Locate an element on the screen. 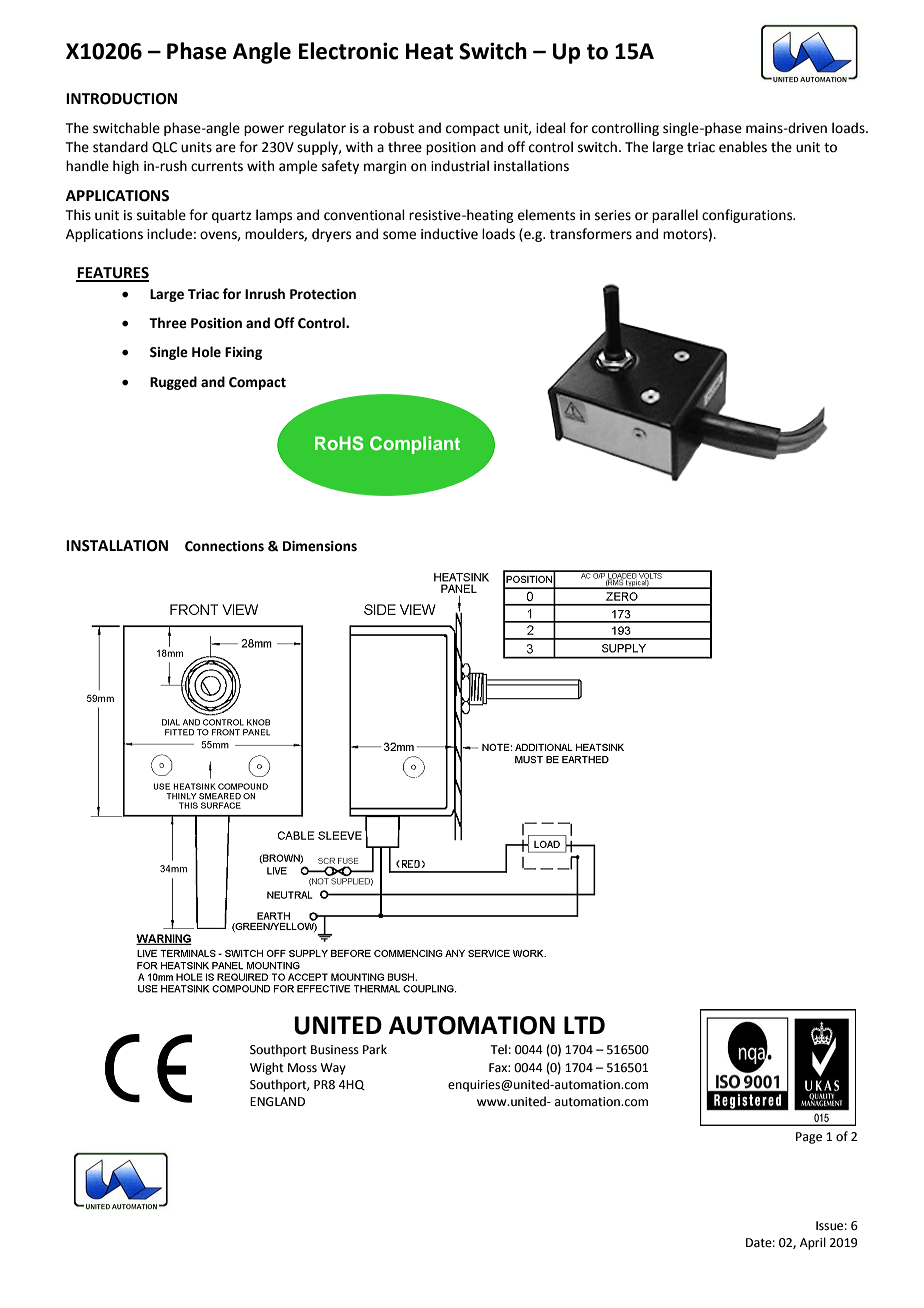  Compliant is located at coordinates (415, 445).
